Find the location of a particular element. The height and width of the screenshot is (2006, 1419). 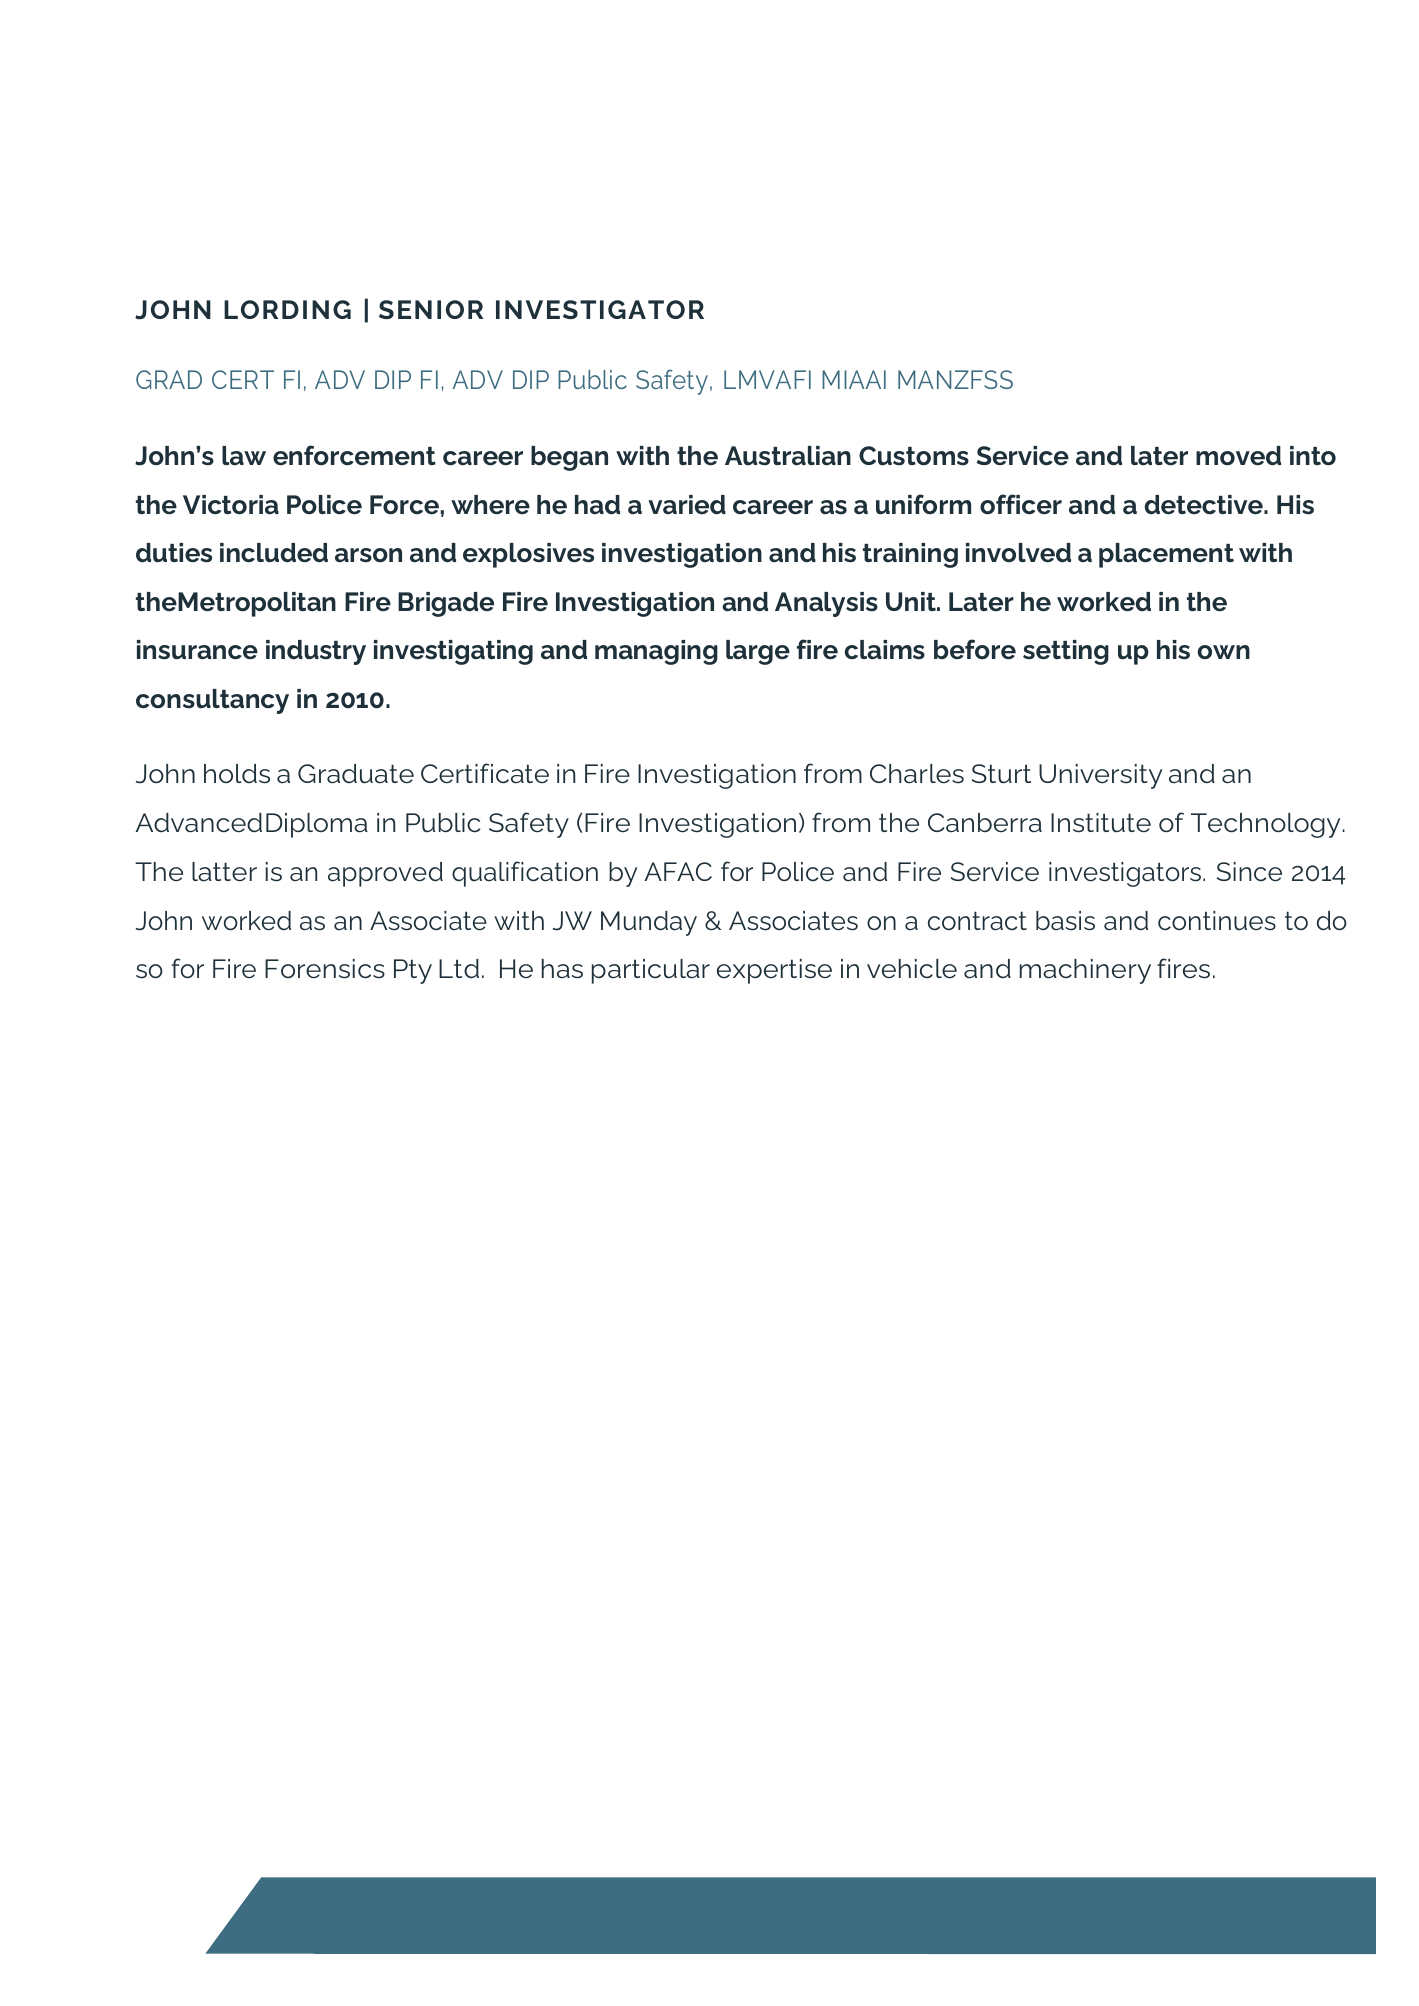

LORDING is located at coordinates (287, 309).
